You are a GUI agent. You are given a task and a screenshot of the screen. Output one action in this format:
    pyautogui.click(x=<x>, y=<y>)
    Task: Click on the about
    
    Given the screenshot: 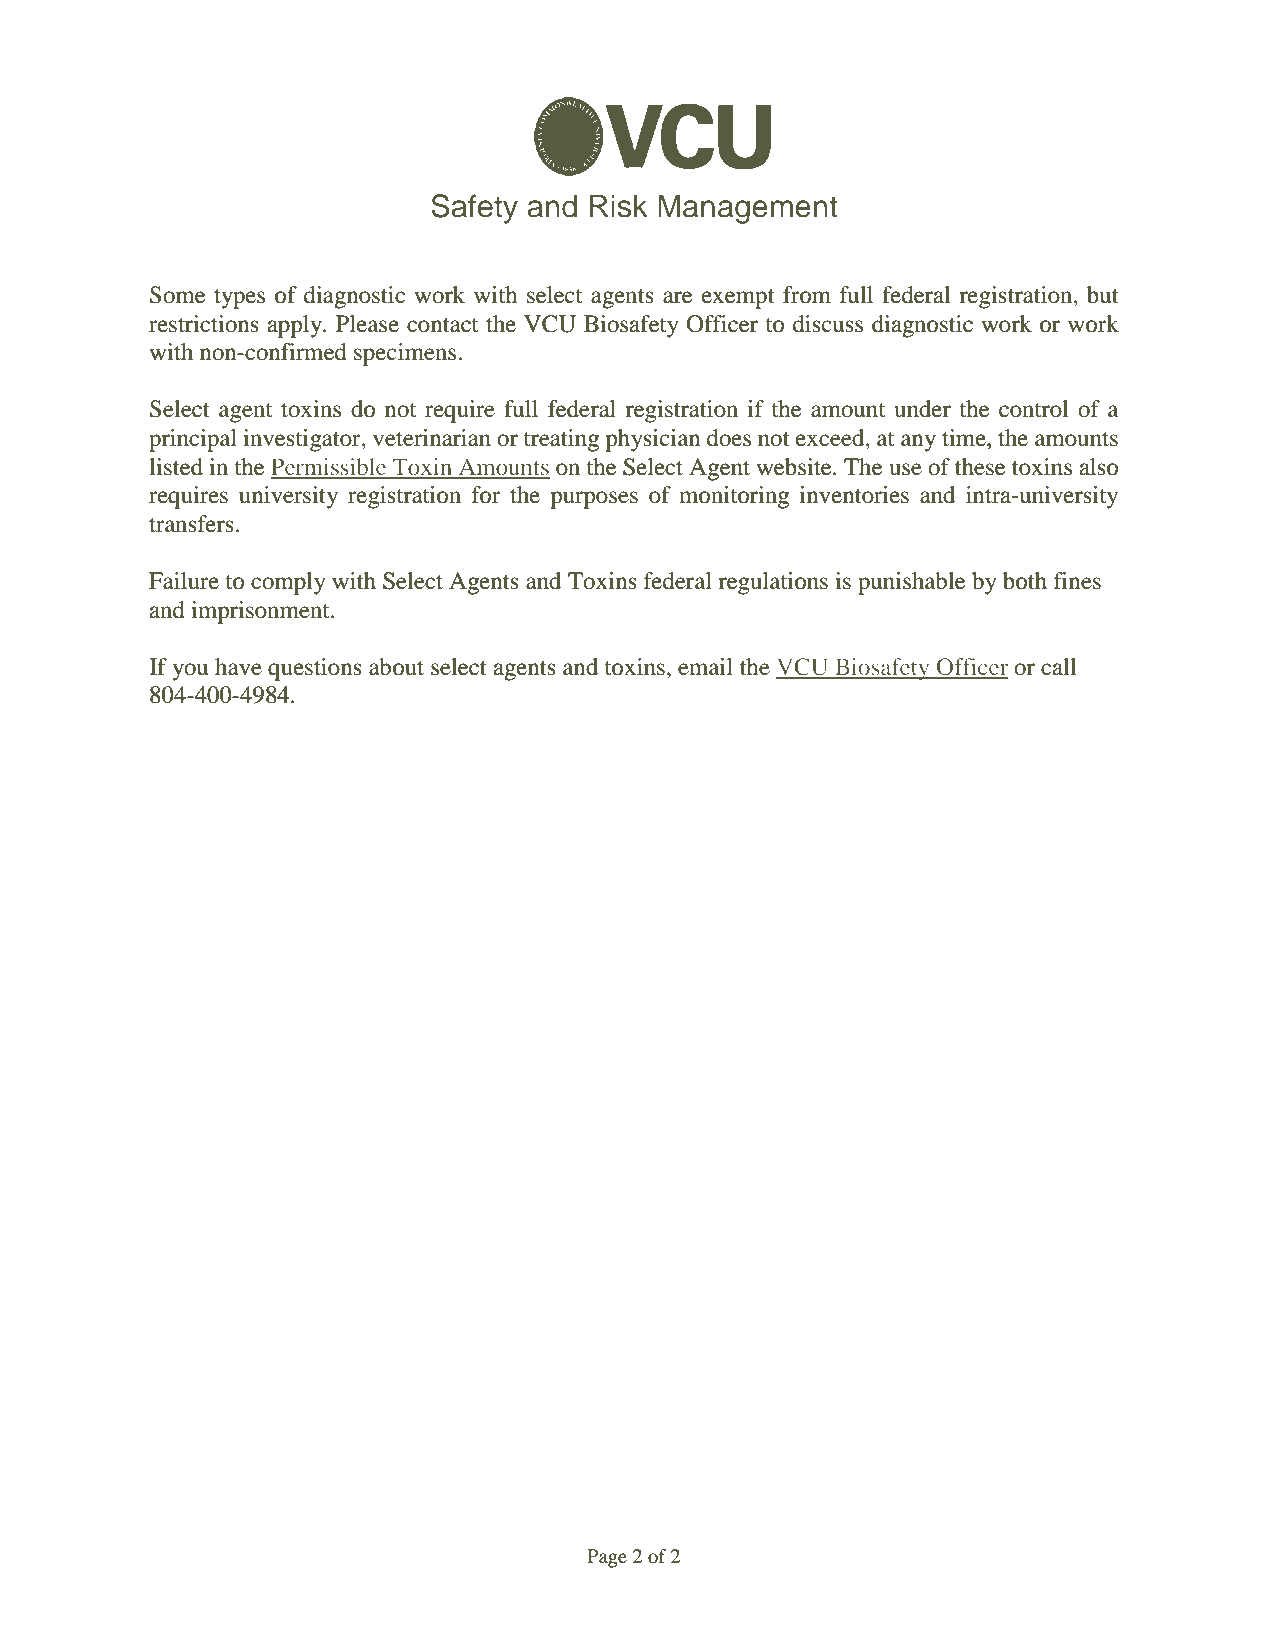 What is the action you would take?
    pyautogui.click(x=396, y=667)
